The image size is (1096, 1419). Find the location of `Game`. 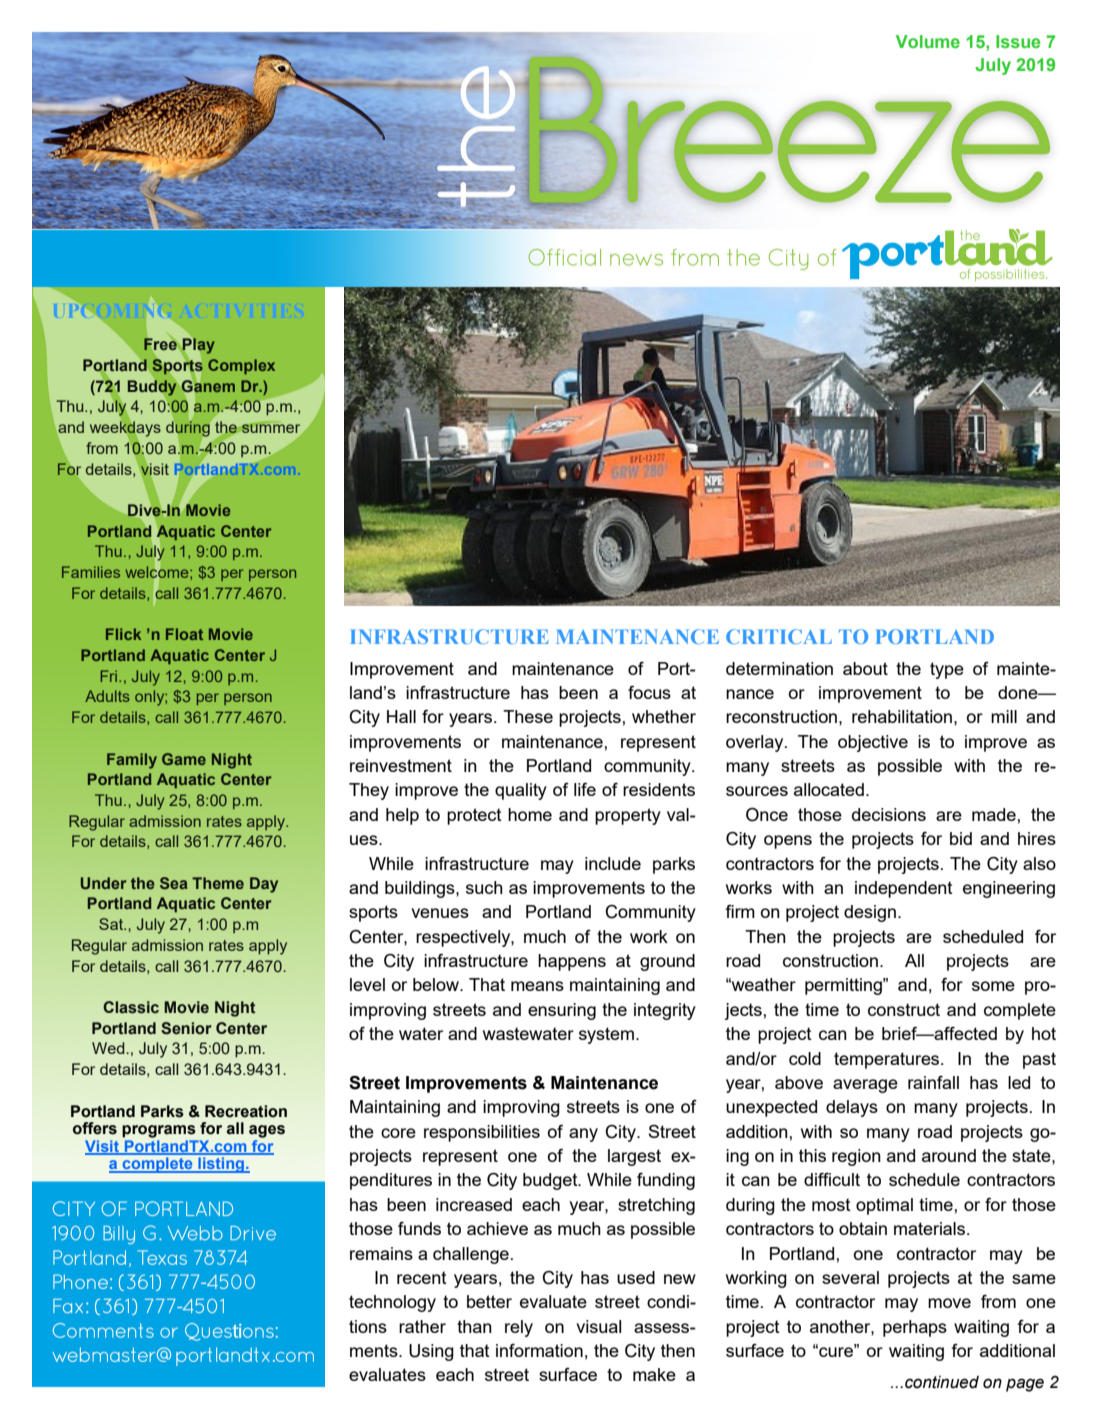

Game is located at coordinates (184, 759).
